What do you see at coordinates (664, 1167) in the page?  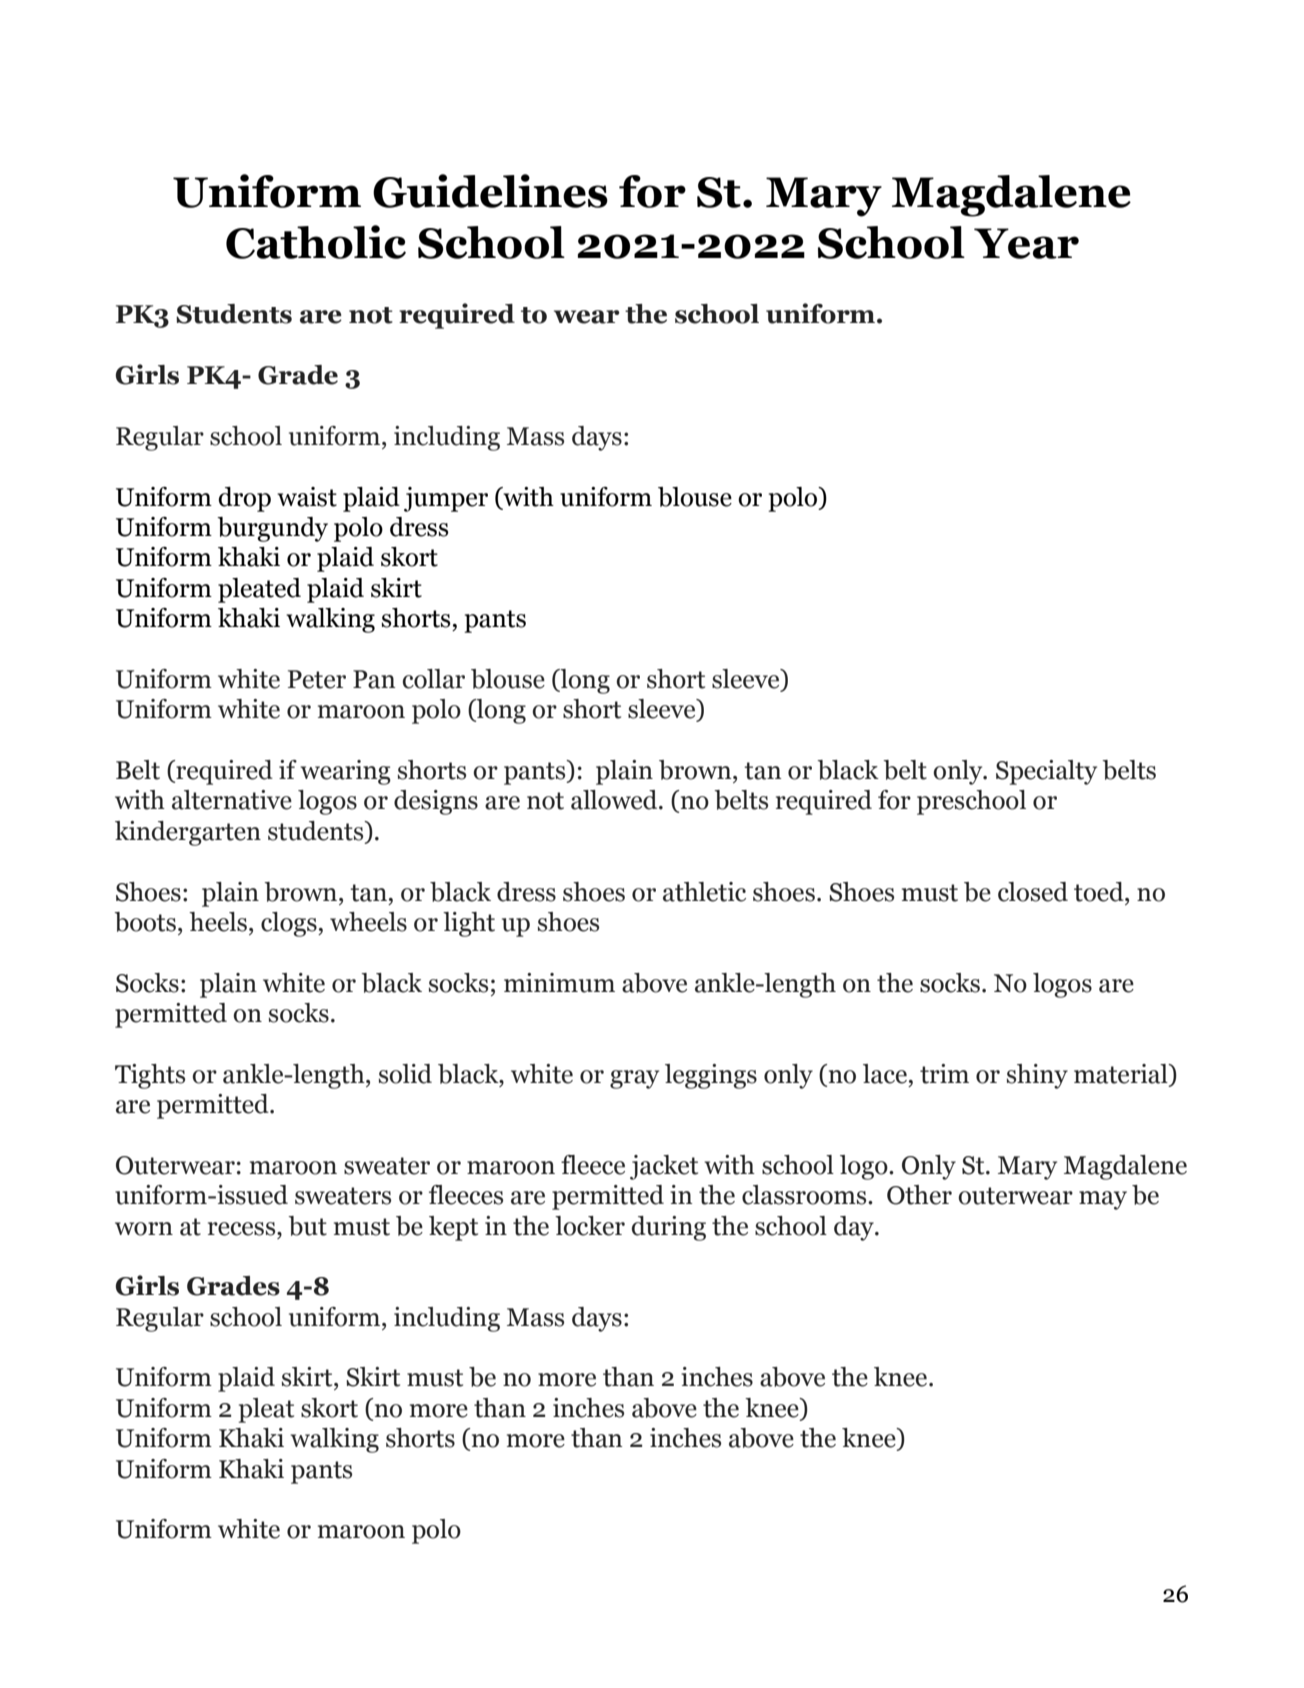 I see `jacket` at bounding box center [664, 1167].
